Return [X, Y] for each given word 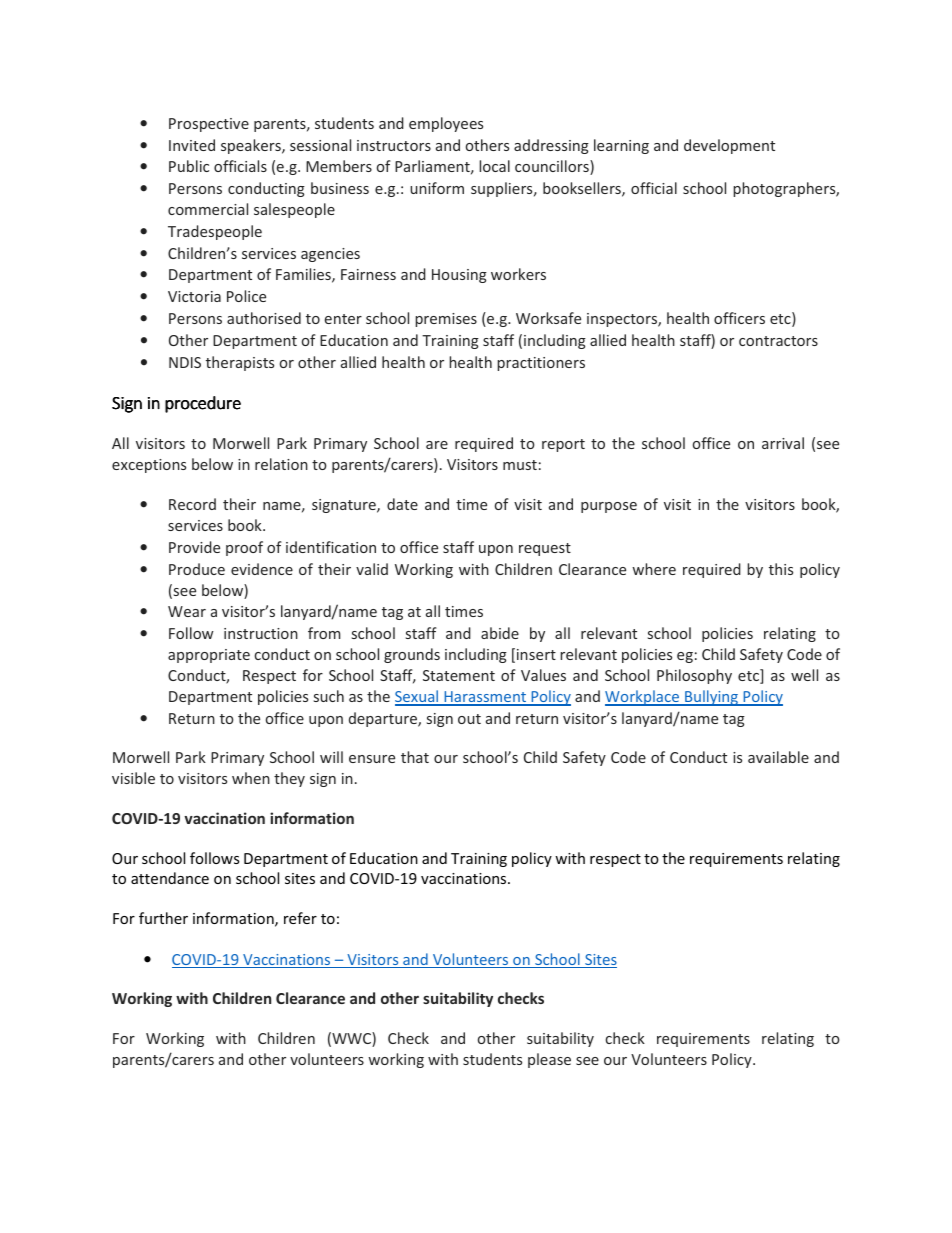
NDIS [185, 362]
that [415, 757]
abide [500, 633]
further [163, 918]
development [729, 146]
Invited [192, 145]
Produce [197, 569]
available [778, 757]
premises [446, 320]
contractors [778, 341]
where [654, 569]
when [251, 778]
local [494, 166]
